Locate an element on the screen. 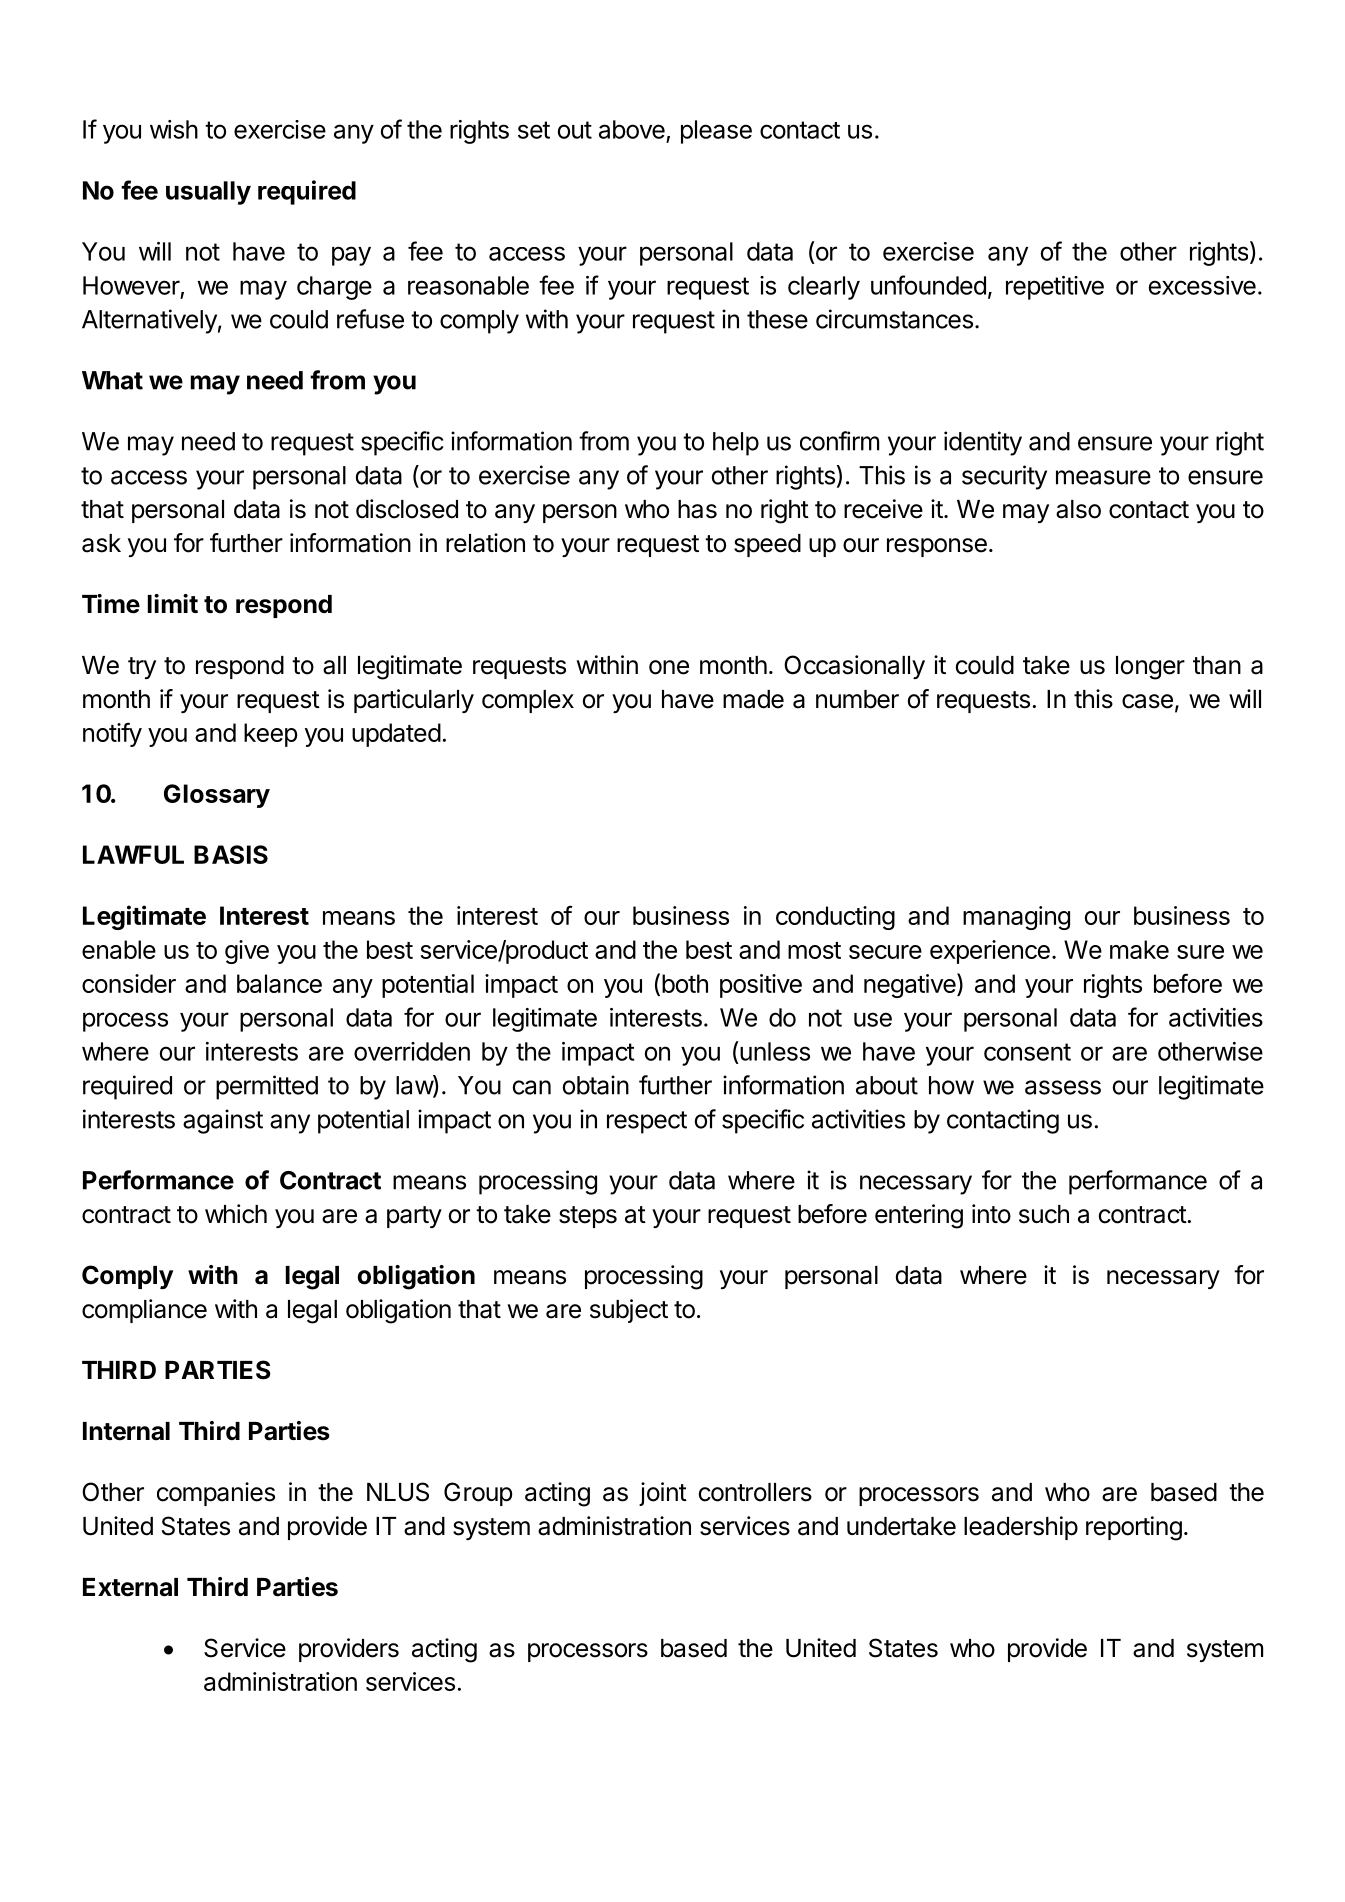 The height and width of the screenshot is (1902, 1345). which is located at coordinates (236, 1214).
